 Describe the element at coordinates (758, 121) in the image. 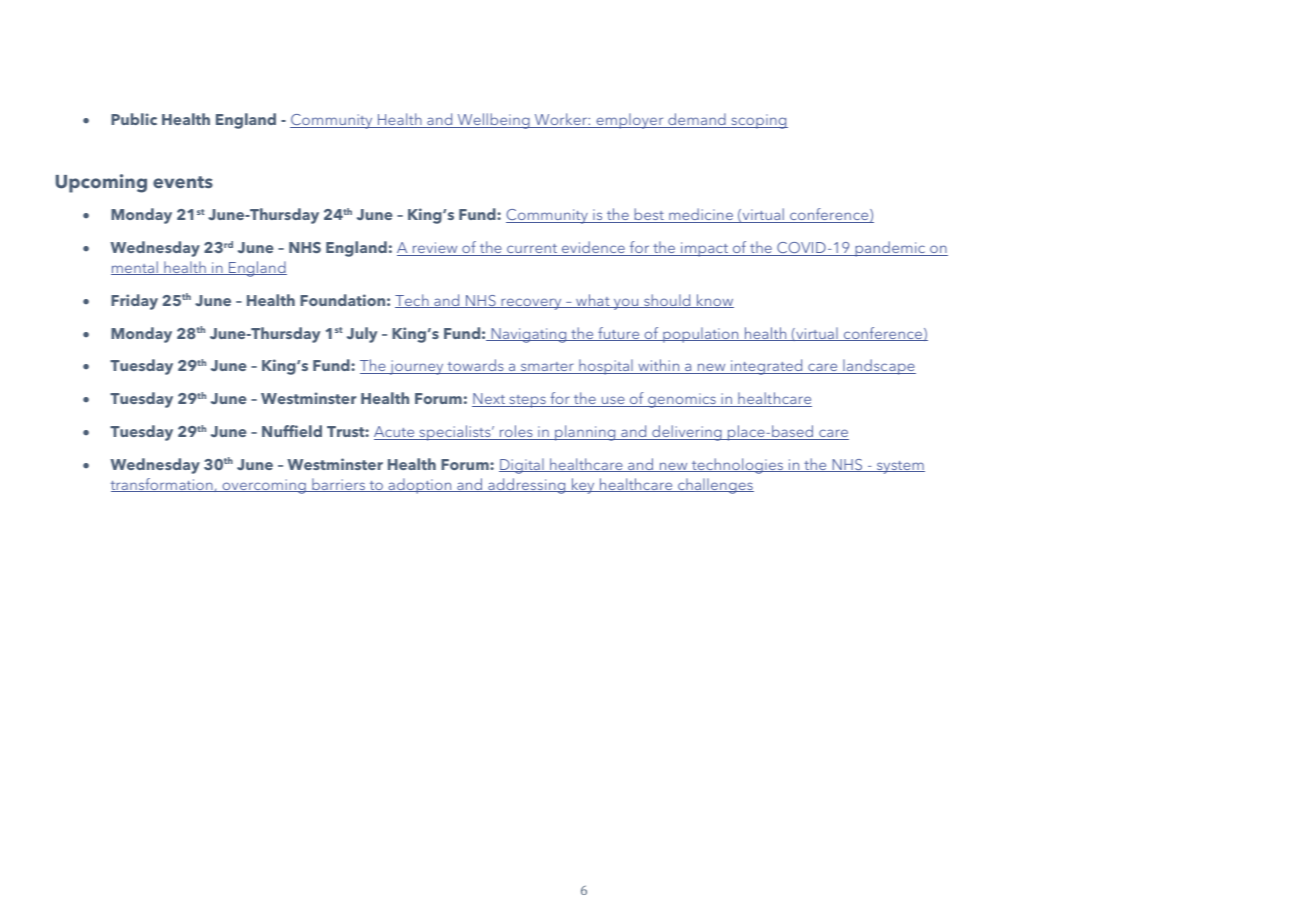

I see `scoping` at that location.
